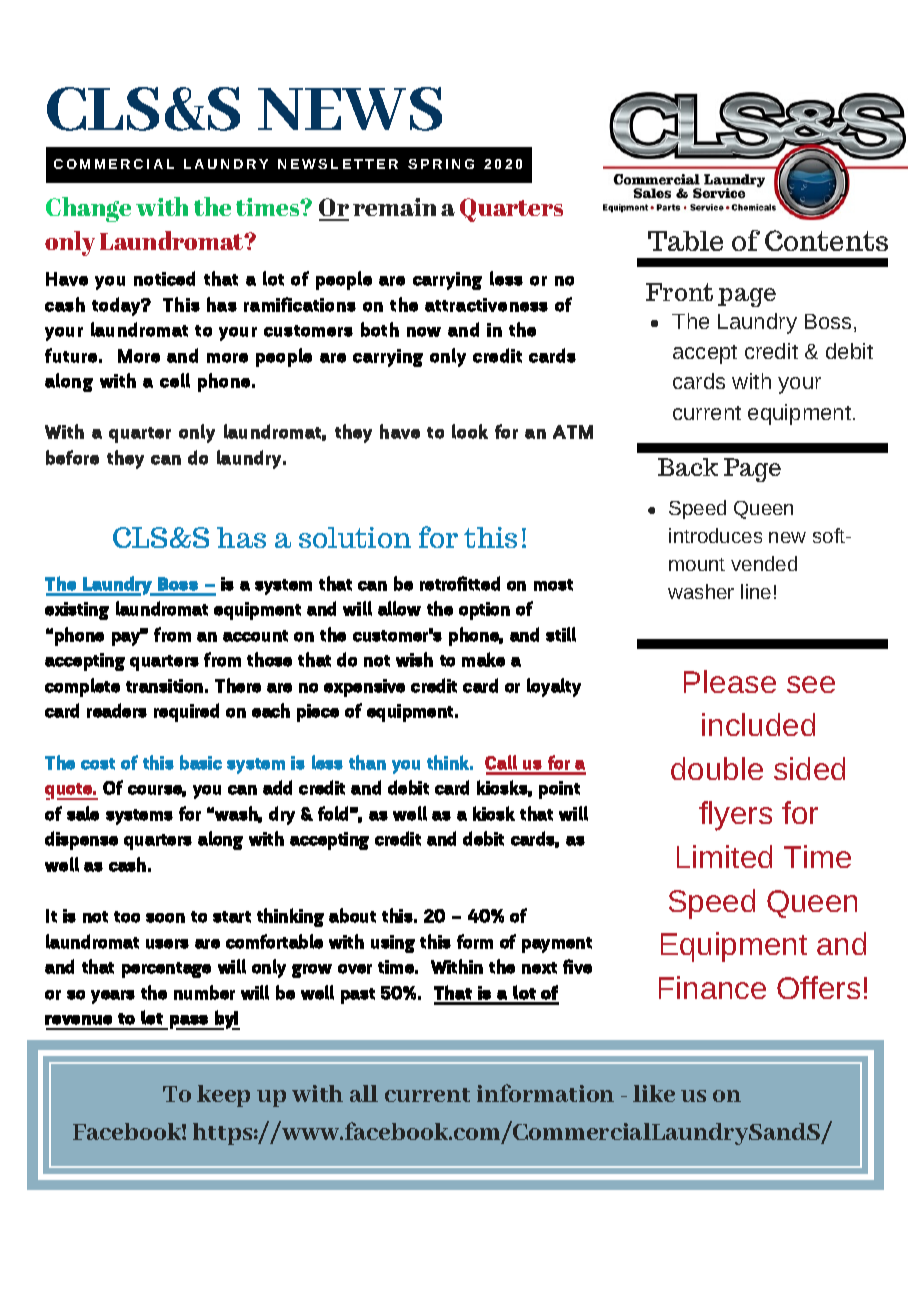 The image size is (924, 1308). What do you see at coordinates (826, 240) in the document?
I see `Contents` at bounding box center [826, 240].
